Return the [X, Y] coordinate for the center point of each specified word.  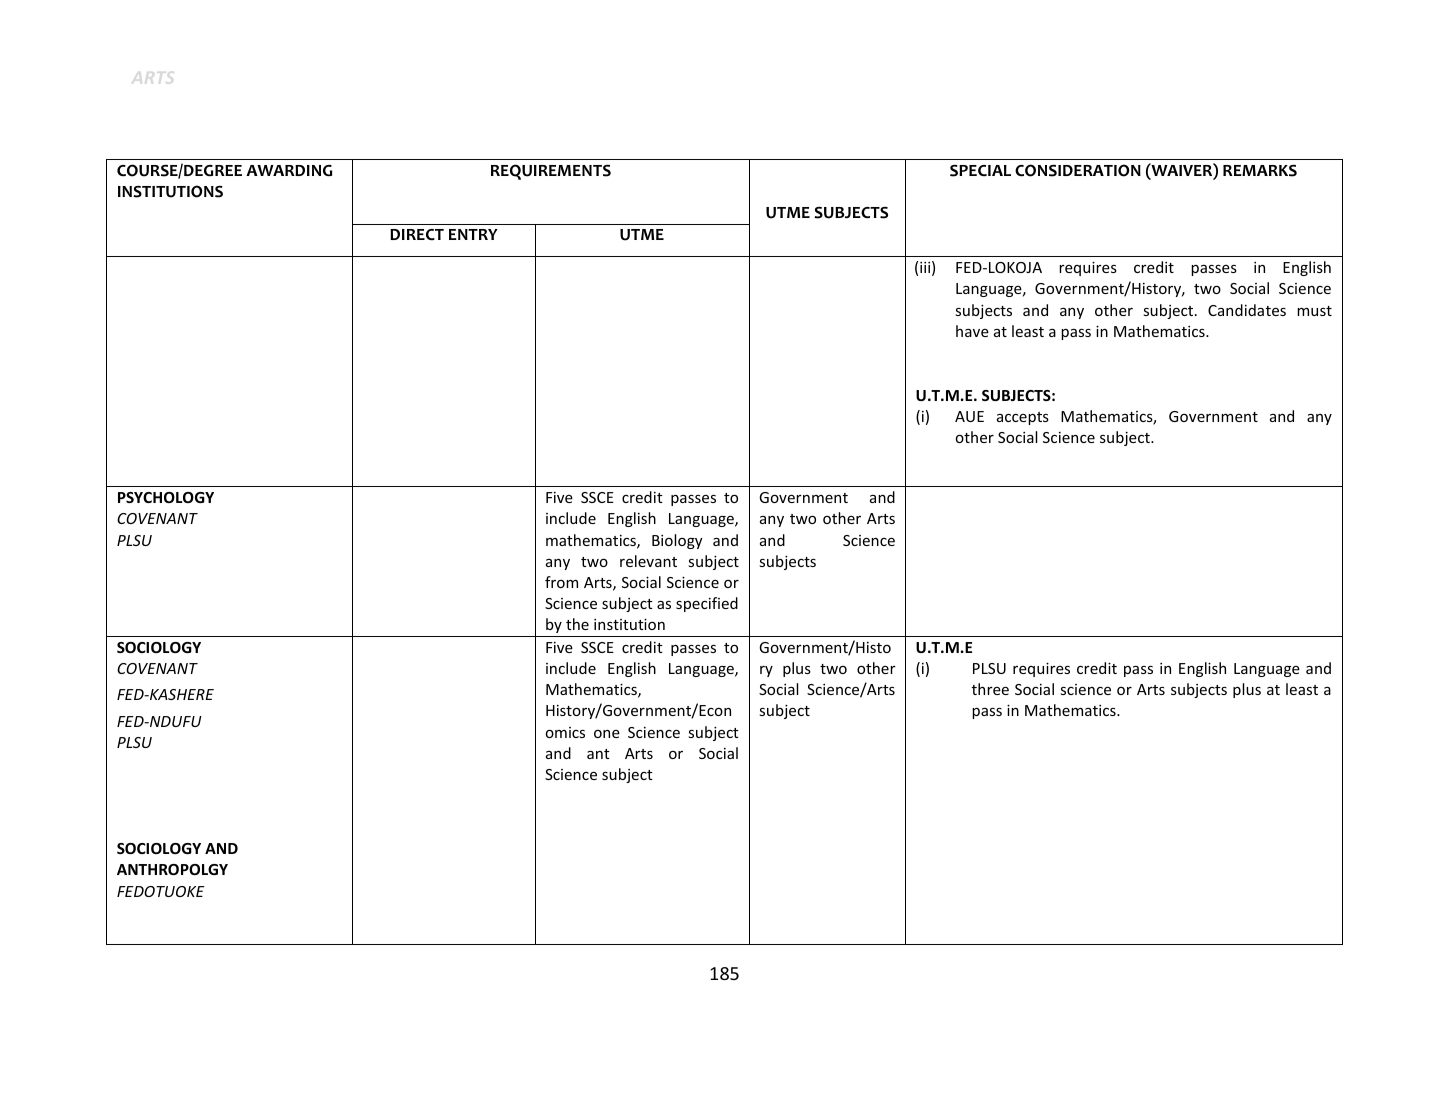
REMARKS [1260, 171]
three [990, 689]
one [607, 734]
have [972, 331]
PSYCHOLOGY [166, 497]
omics [565, 732]
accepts [1023, 418]
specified [707, 604]
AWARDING [289, 171]
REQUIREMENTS [551, 172]
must [1314, 311]
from [561, 582]
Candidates [1247, 310]
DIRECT [417, 235]
